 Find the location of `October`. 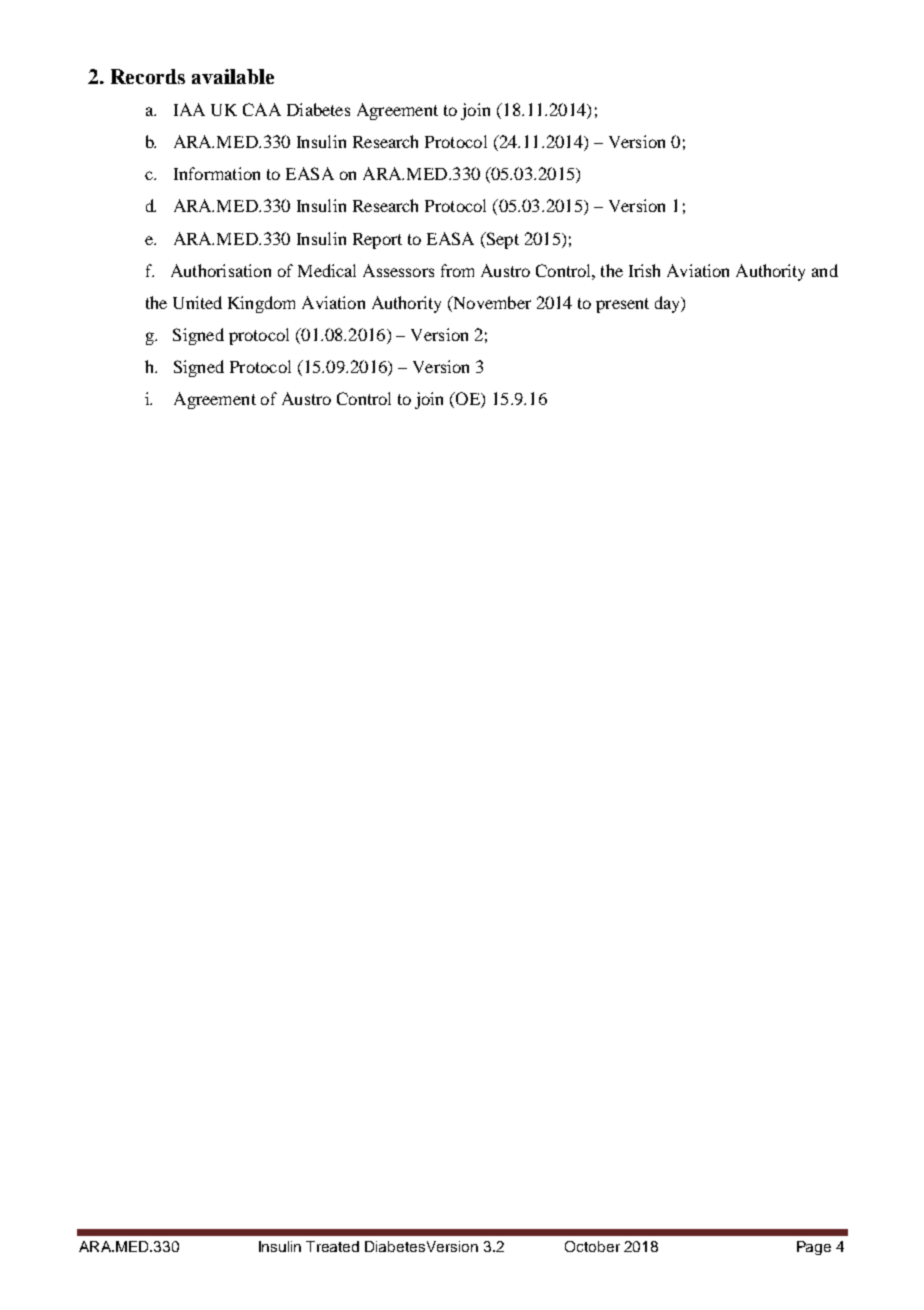

October is located at coordinates (592, 1246).
